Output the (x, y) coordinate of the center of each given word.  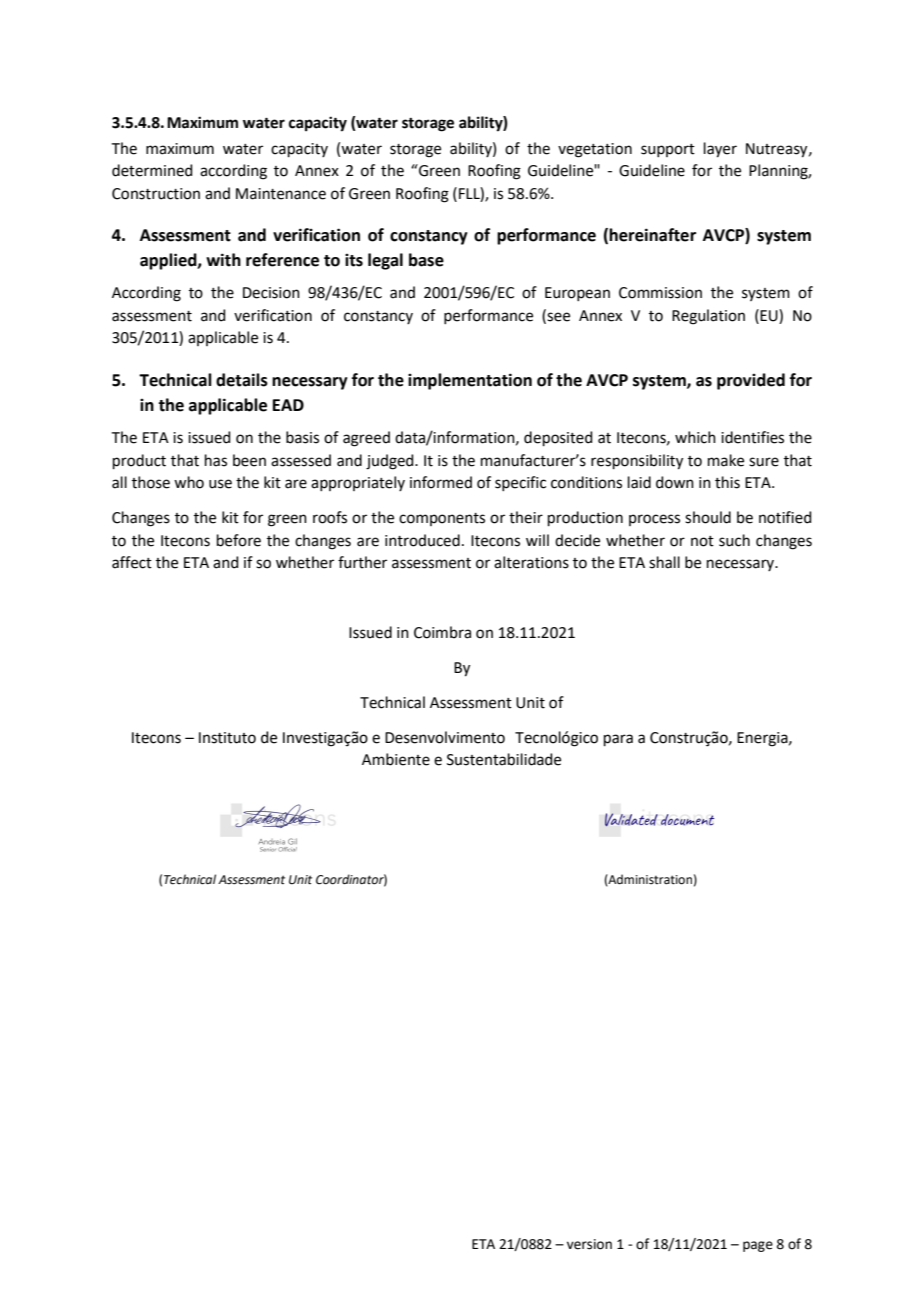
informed (441, 482)
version (589, 1244)
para (618, 740)
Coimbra (442, 632)
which (695, 437)
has (216, 460)
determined (152, 170)
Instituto (227, 738)
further (362, 562)
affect (132, 562)
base (426, 260)
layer (720, 150)
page (758, 1246)
